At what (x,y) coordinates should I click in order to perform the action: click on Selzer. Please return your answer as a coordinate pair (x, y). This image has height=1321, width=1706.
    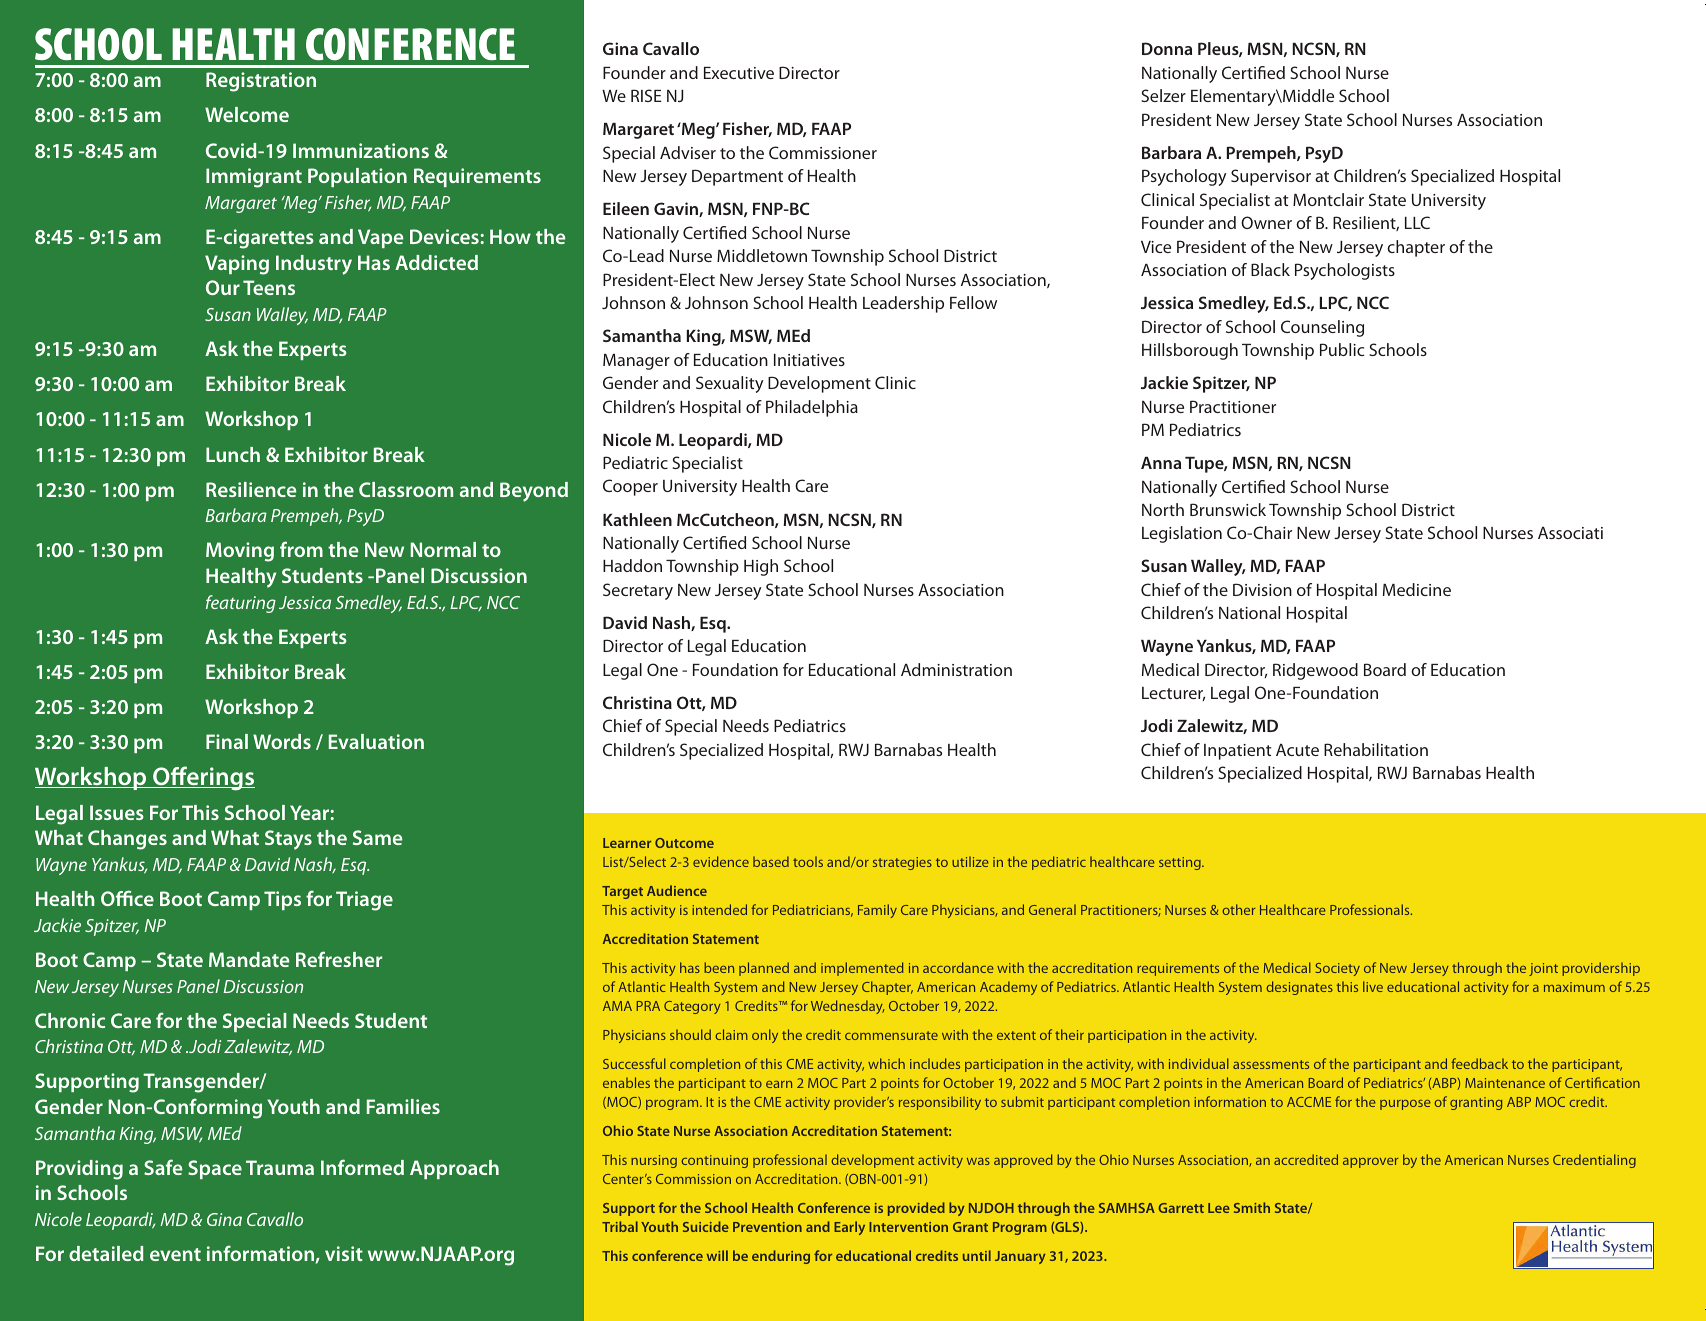
    Looking at the image, I should click on (1163, 95).
